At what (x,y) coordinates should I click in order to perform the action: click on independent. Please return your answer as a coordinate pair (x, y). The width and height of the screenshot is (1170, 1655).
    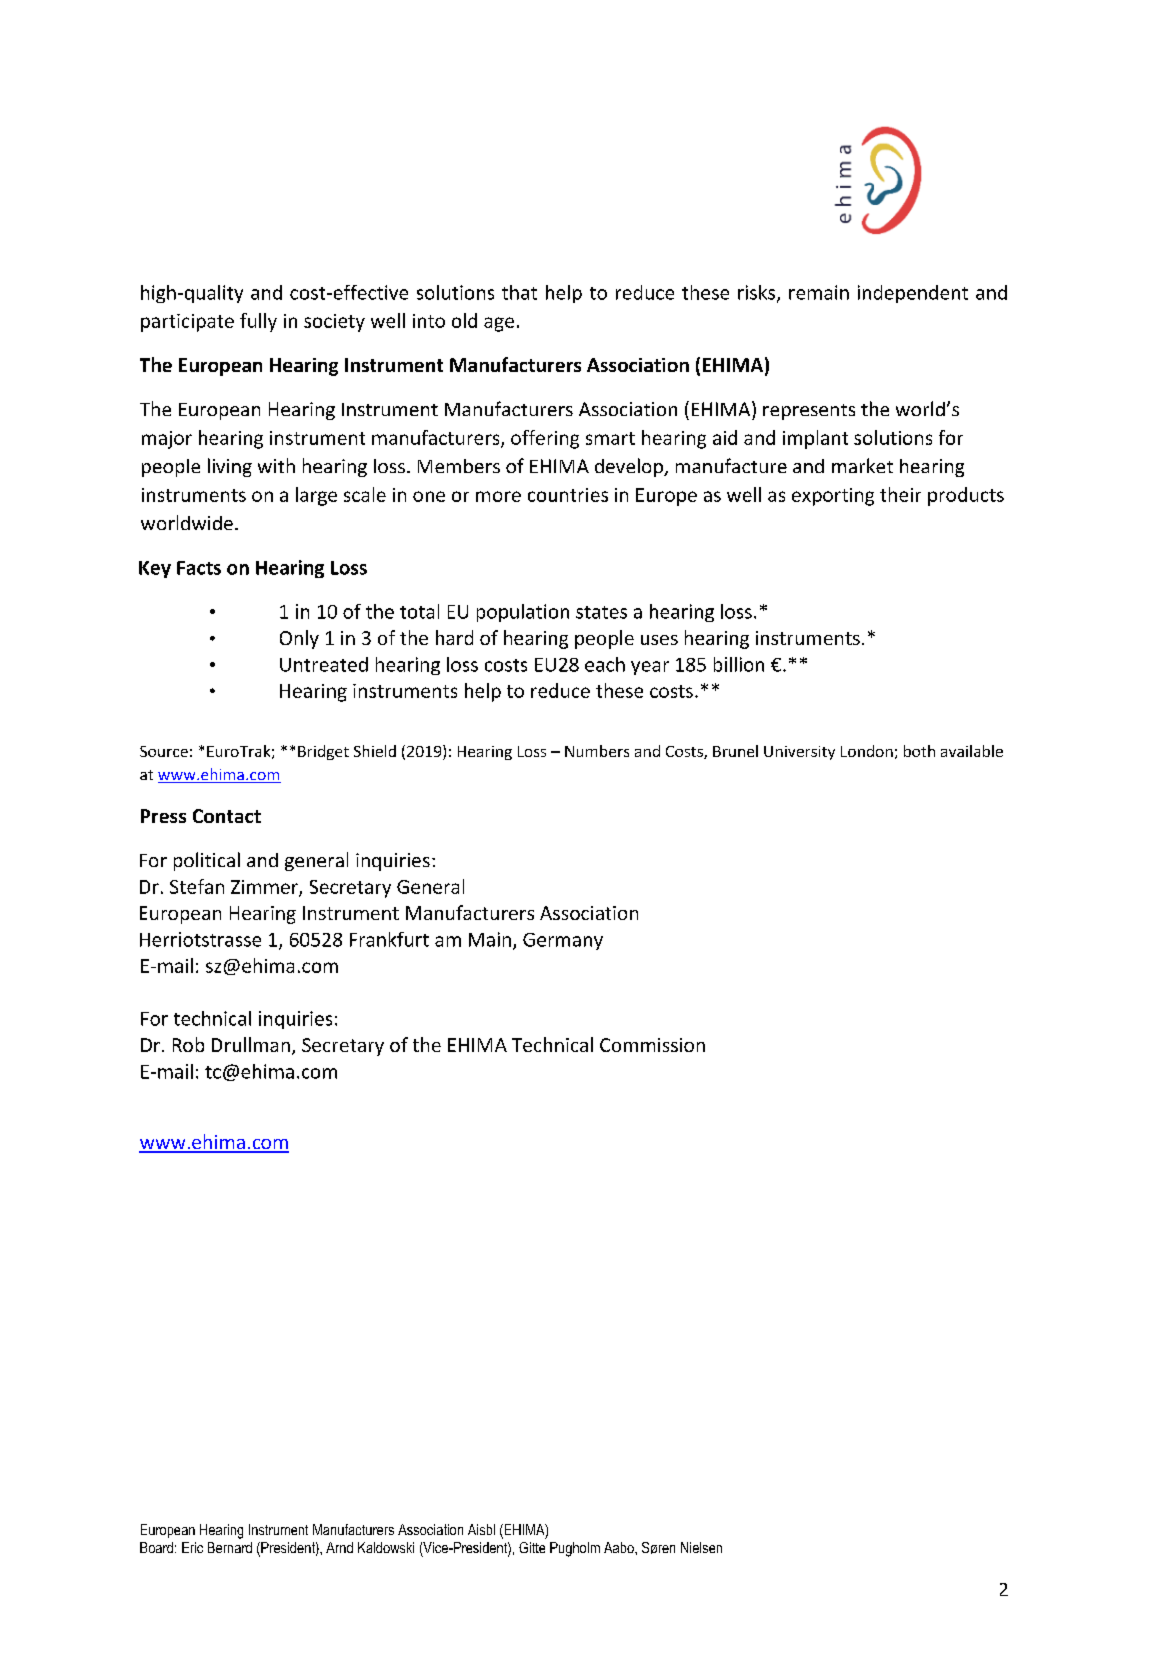
    Looking at the image, I should click on (913, 294).
